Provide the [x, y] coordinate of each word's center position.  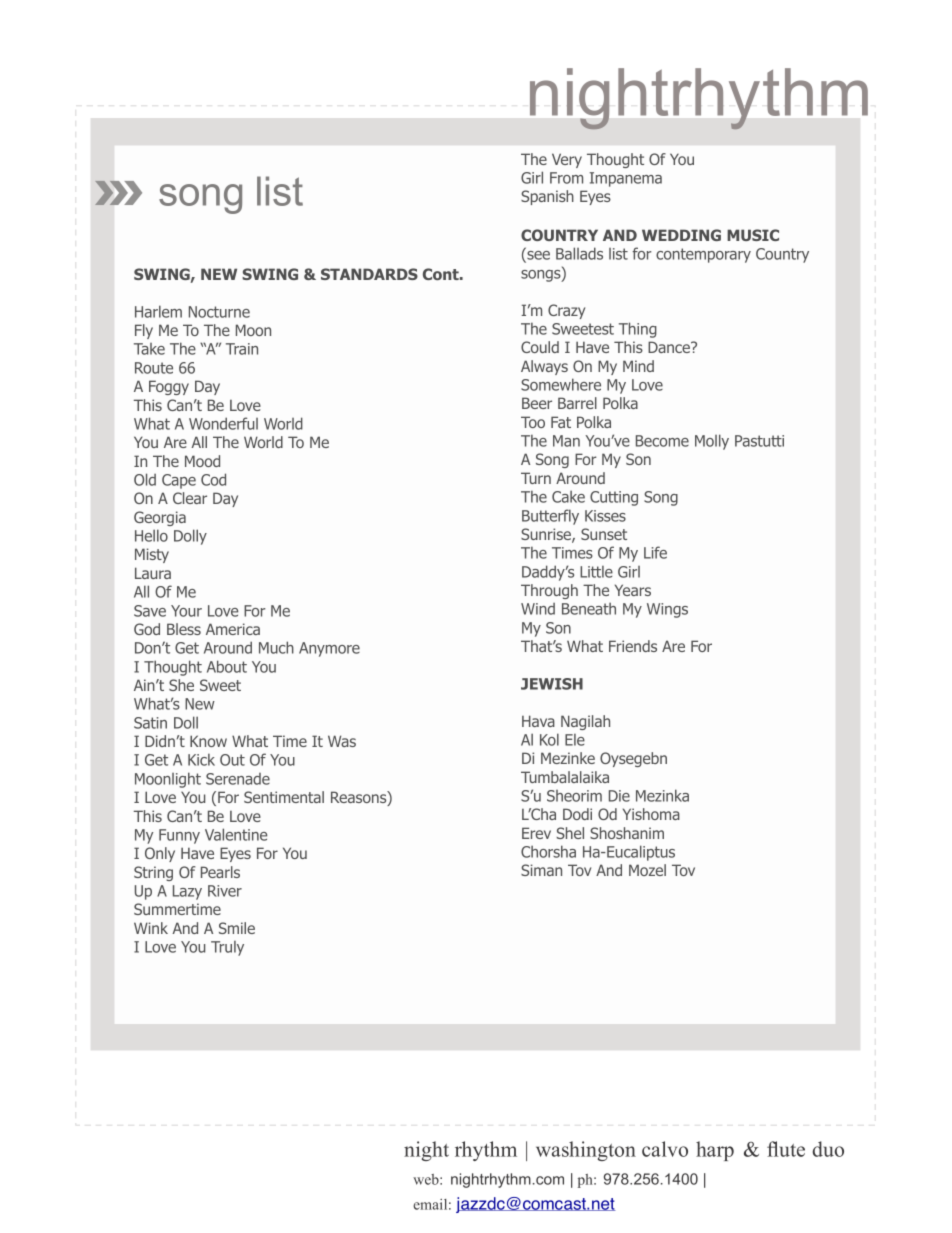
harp [715, 1151]
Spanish [547, 197]
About [227, 666]
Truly [227, 948]
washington [586, 1151]
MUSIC [753, 235]
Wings [667, 610]
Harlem [158, 311]
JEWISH [552, 684]
